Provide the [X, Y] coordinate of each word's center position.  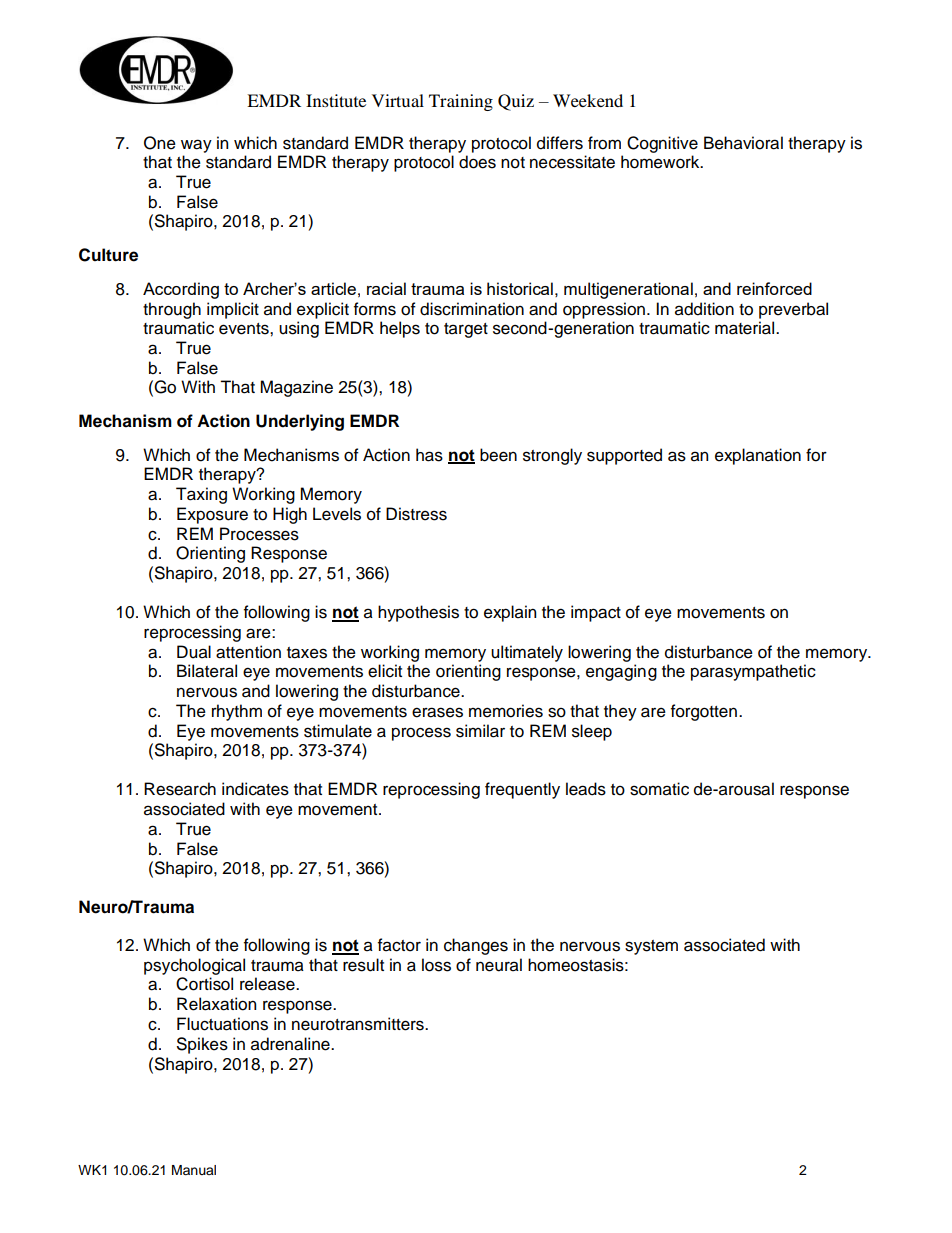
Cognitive [662, 144]
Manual [194, 1170]
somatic [659, 789]
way [196, 146]
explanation [758, 456]
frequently [522, 790]
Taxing [201, 495]
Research [180, 789]
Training [461, 102]
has [429, 455]
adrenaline [291, 1044]
